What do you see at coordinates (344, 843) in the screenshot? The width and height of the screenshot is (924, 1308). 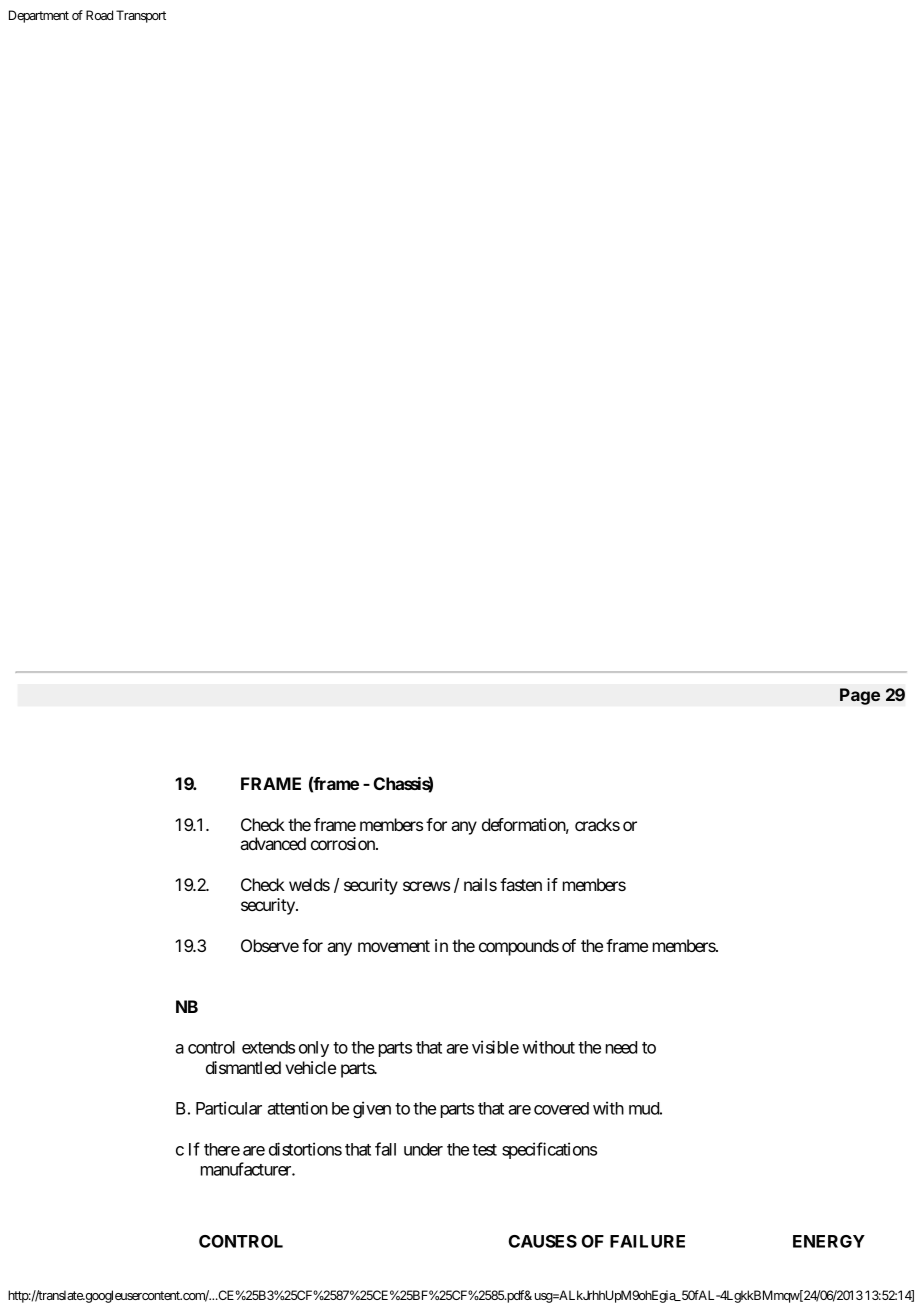 I see `corrosion` at bounding box center [344, 843].
